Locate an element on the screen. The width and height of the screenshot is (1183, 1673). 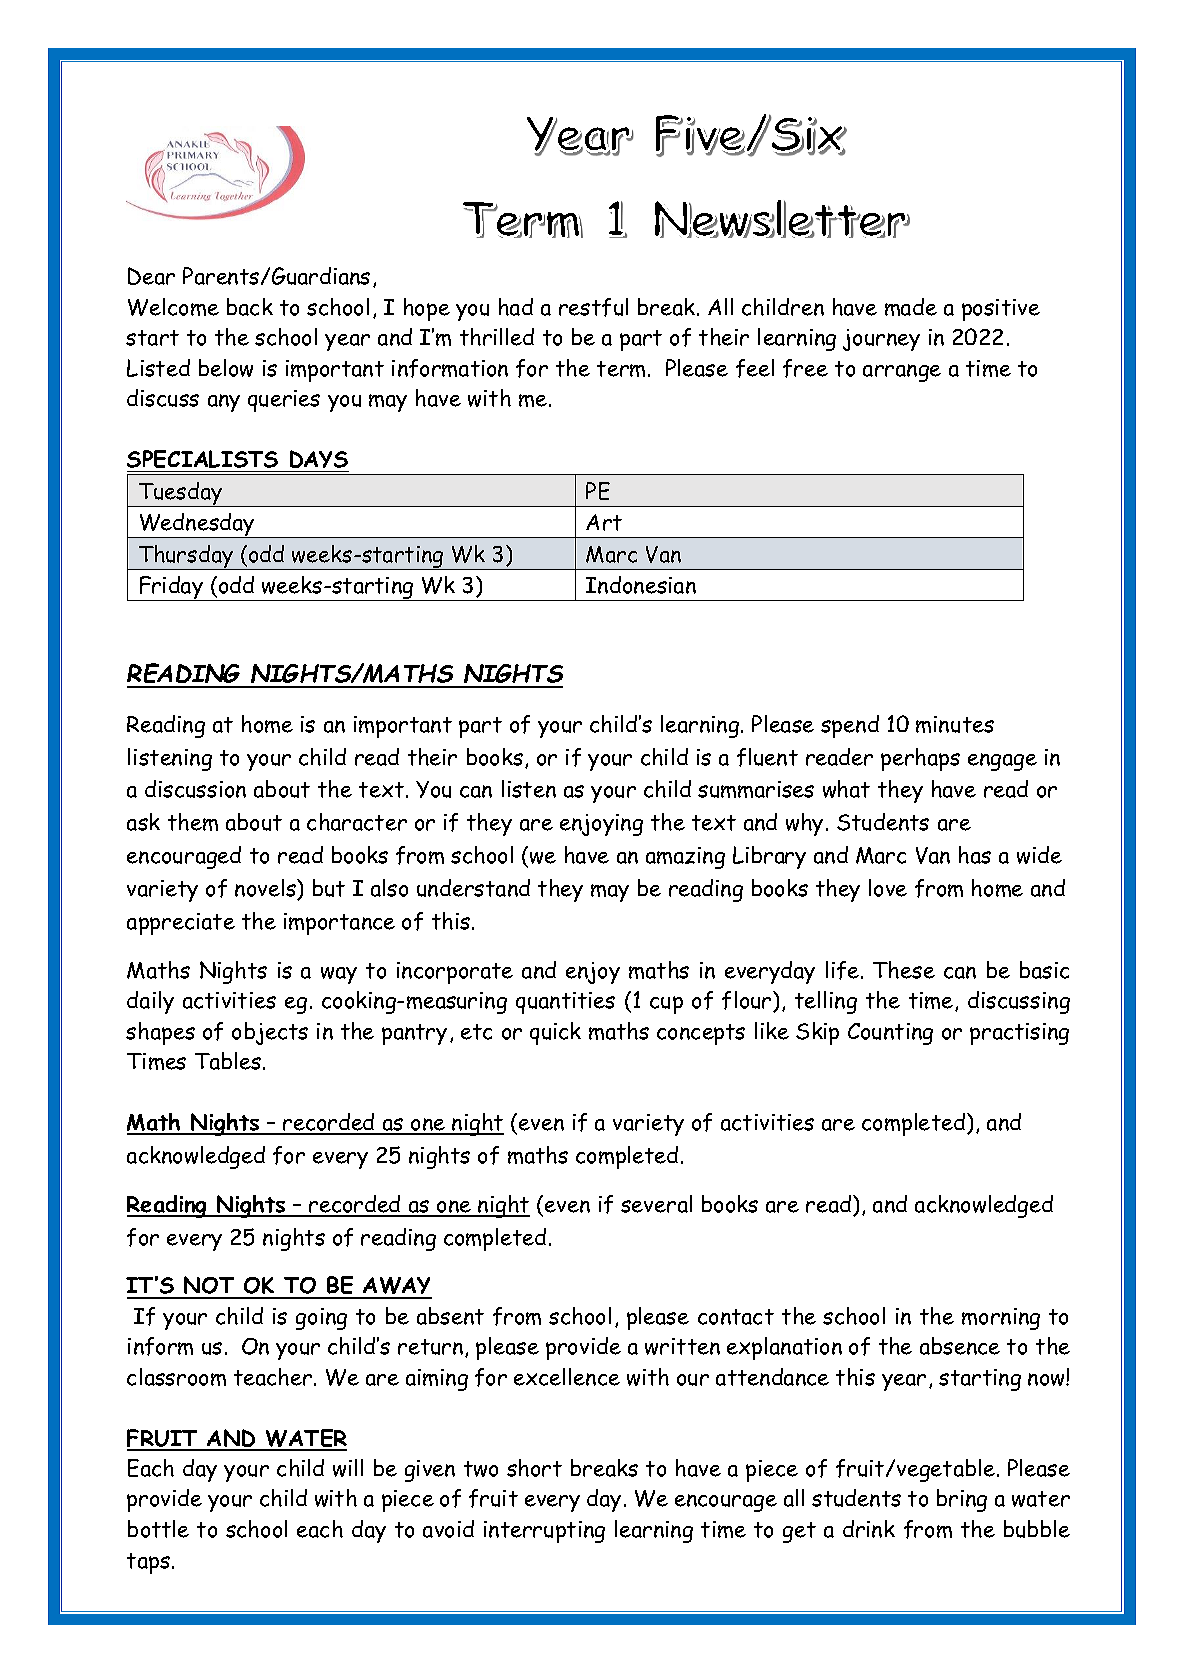
quick is located at coordinates (555, 1033).
